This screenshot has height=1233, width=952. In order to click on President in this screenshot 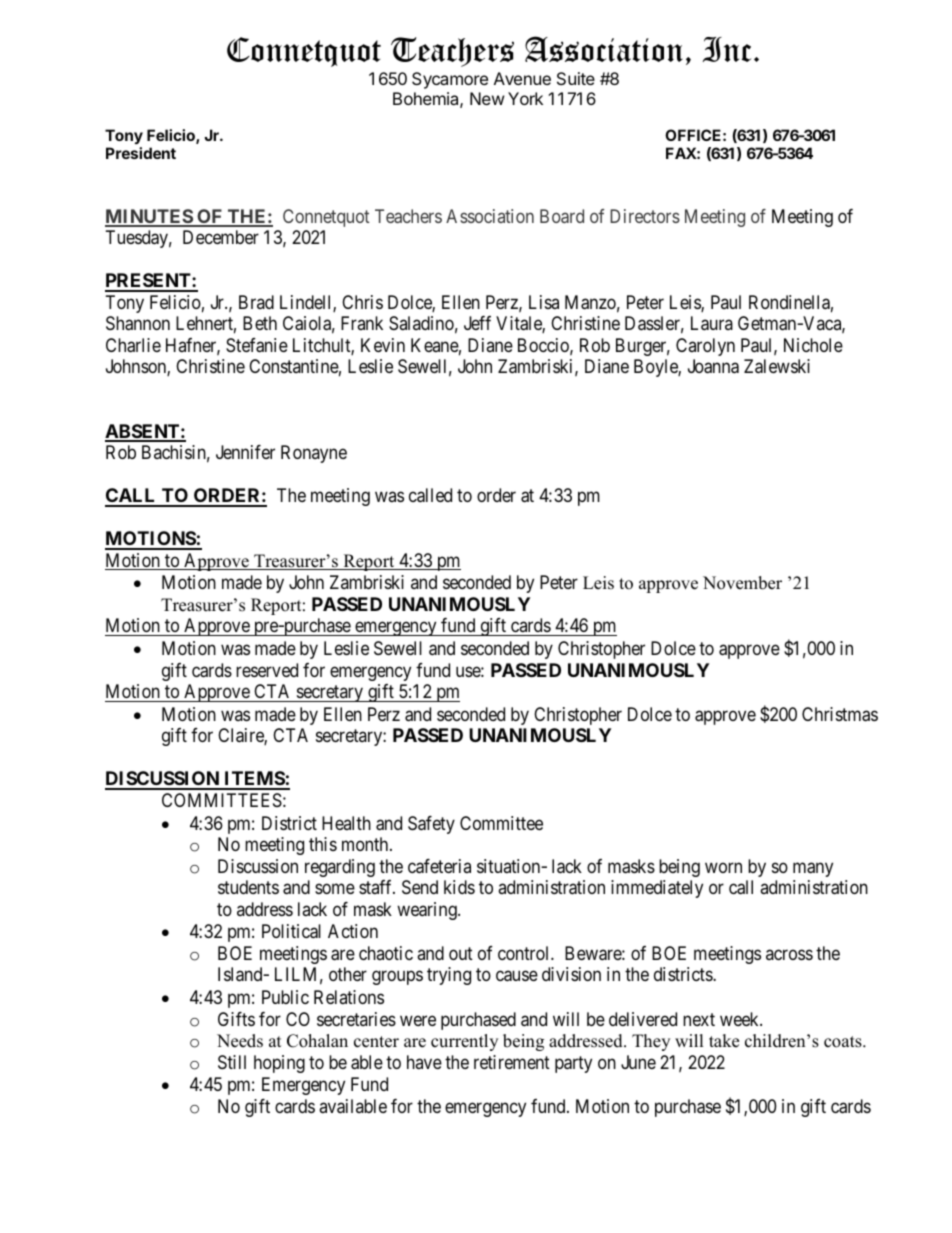, I will do `click(141, 153)`.
